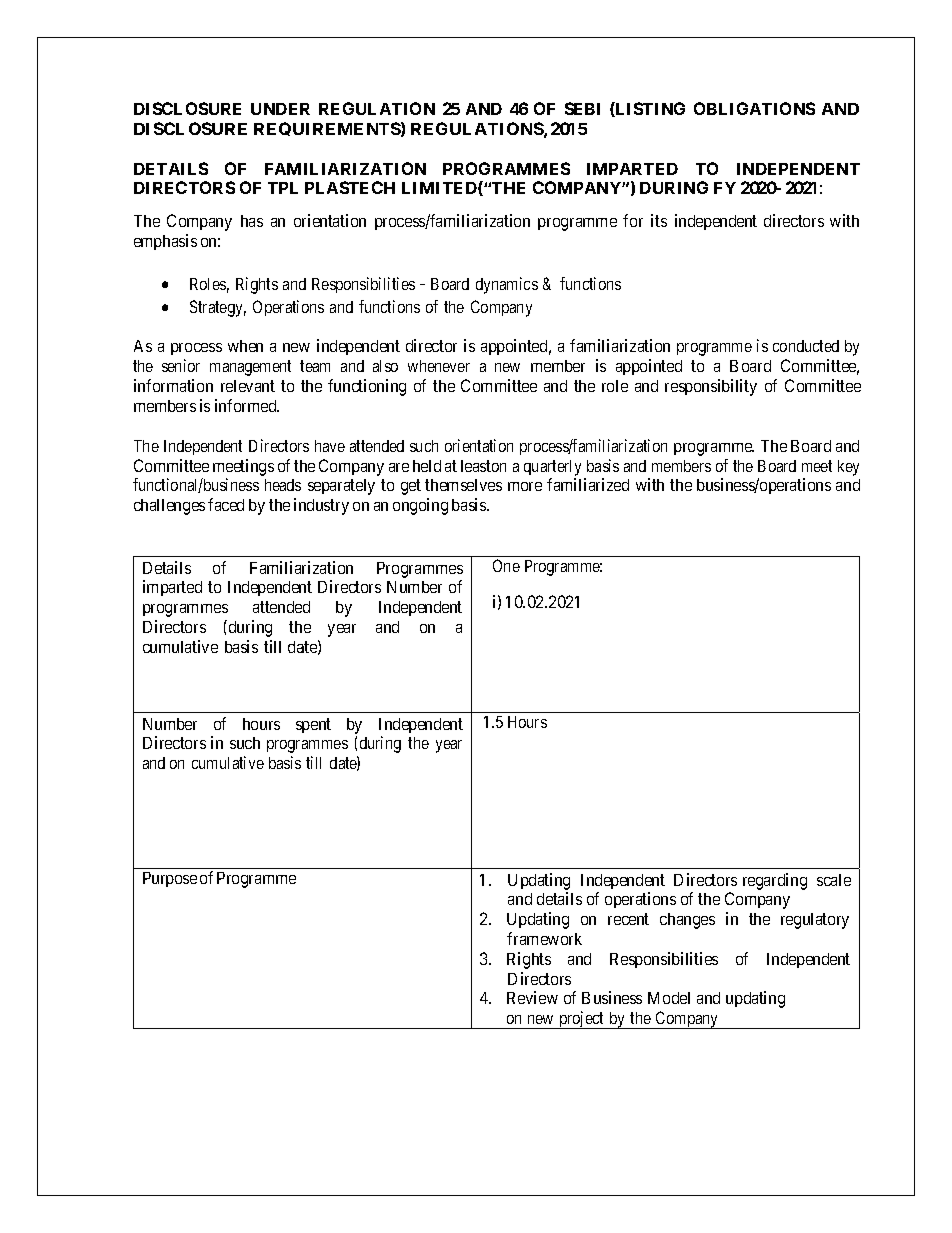 This screenshot has width=952, height=1233. What do you see at coordinates (582, 108) in the screenshot?
I see `SEBI` at bounding box center [582, 108].
